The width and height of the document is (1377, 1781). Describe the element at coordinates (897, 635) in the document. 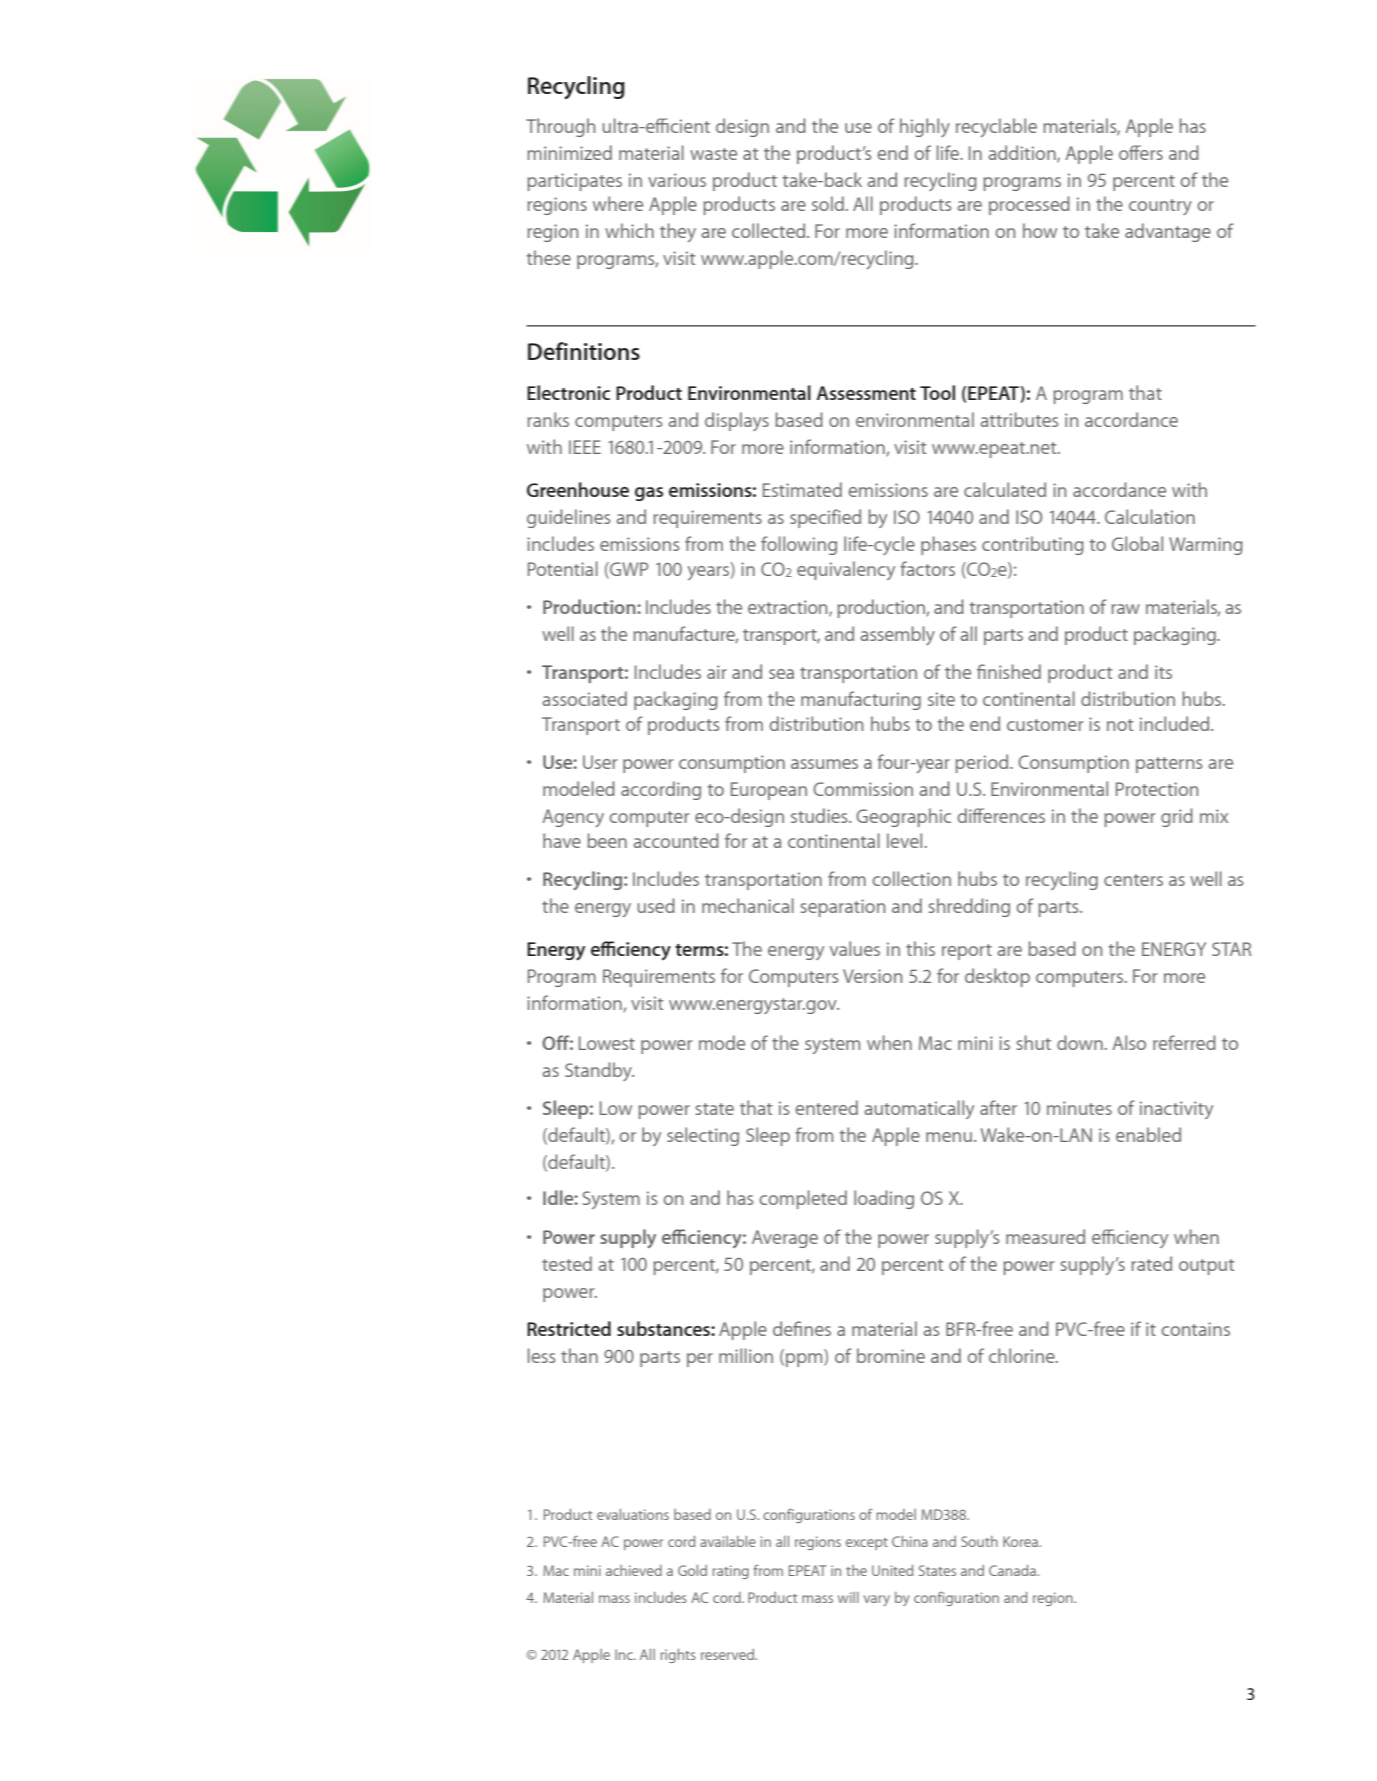

I see `assembly` at that location.
